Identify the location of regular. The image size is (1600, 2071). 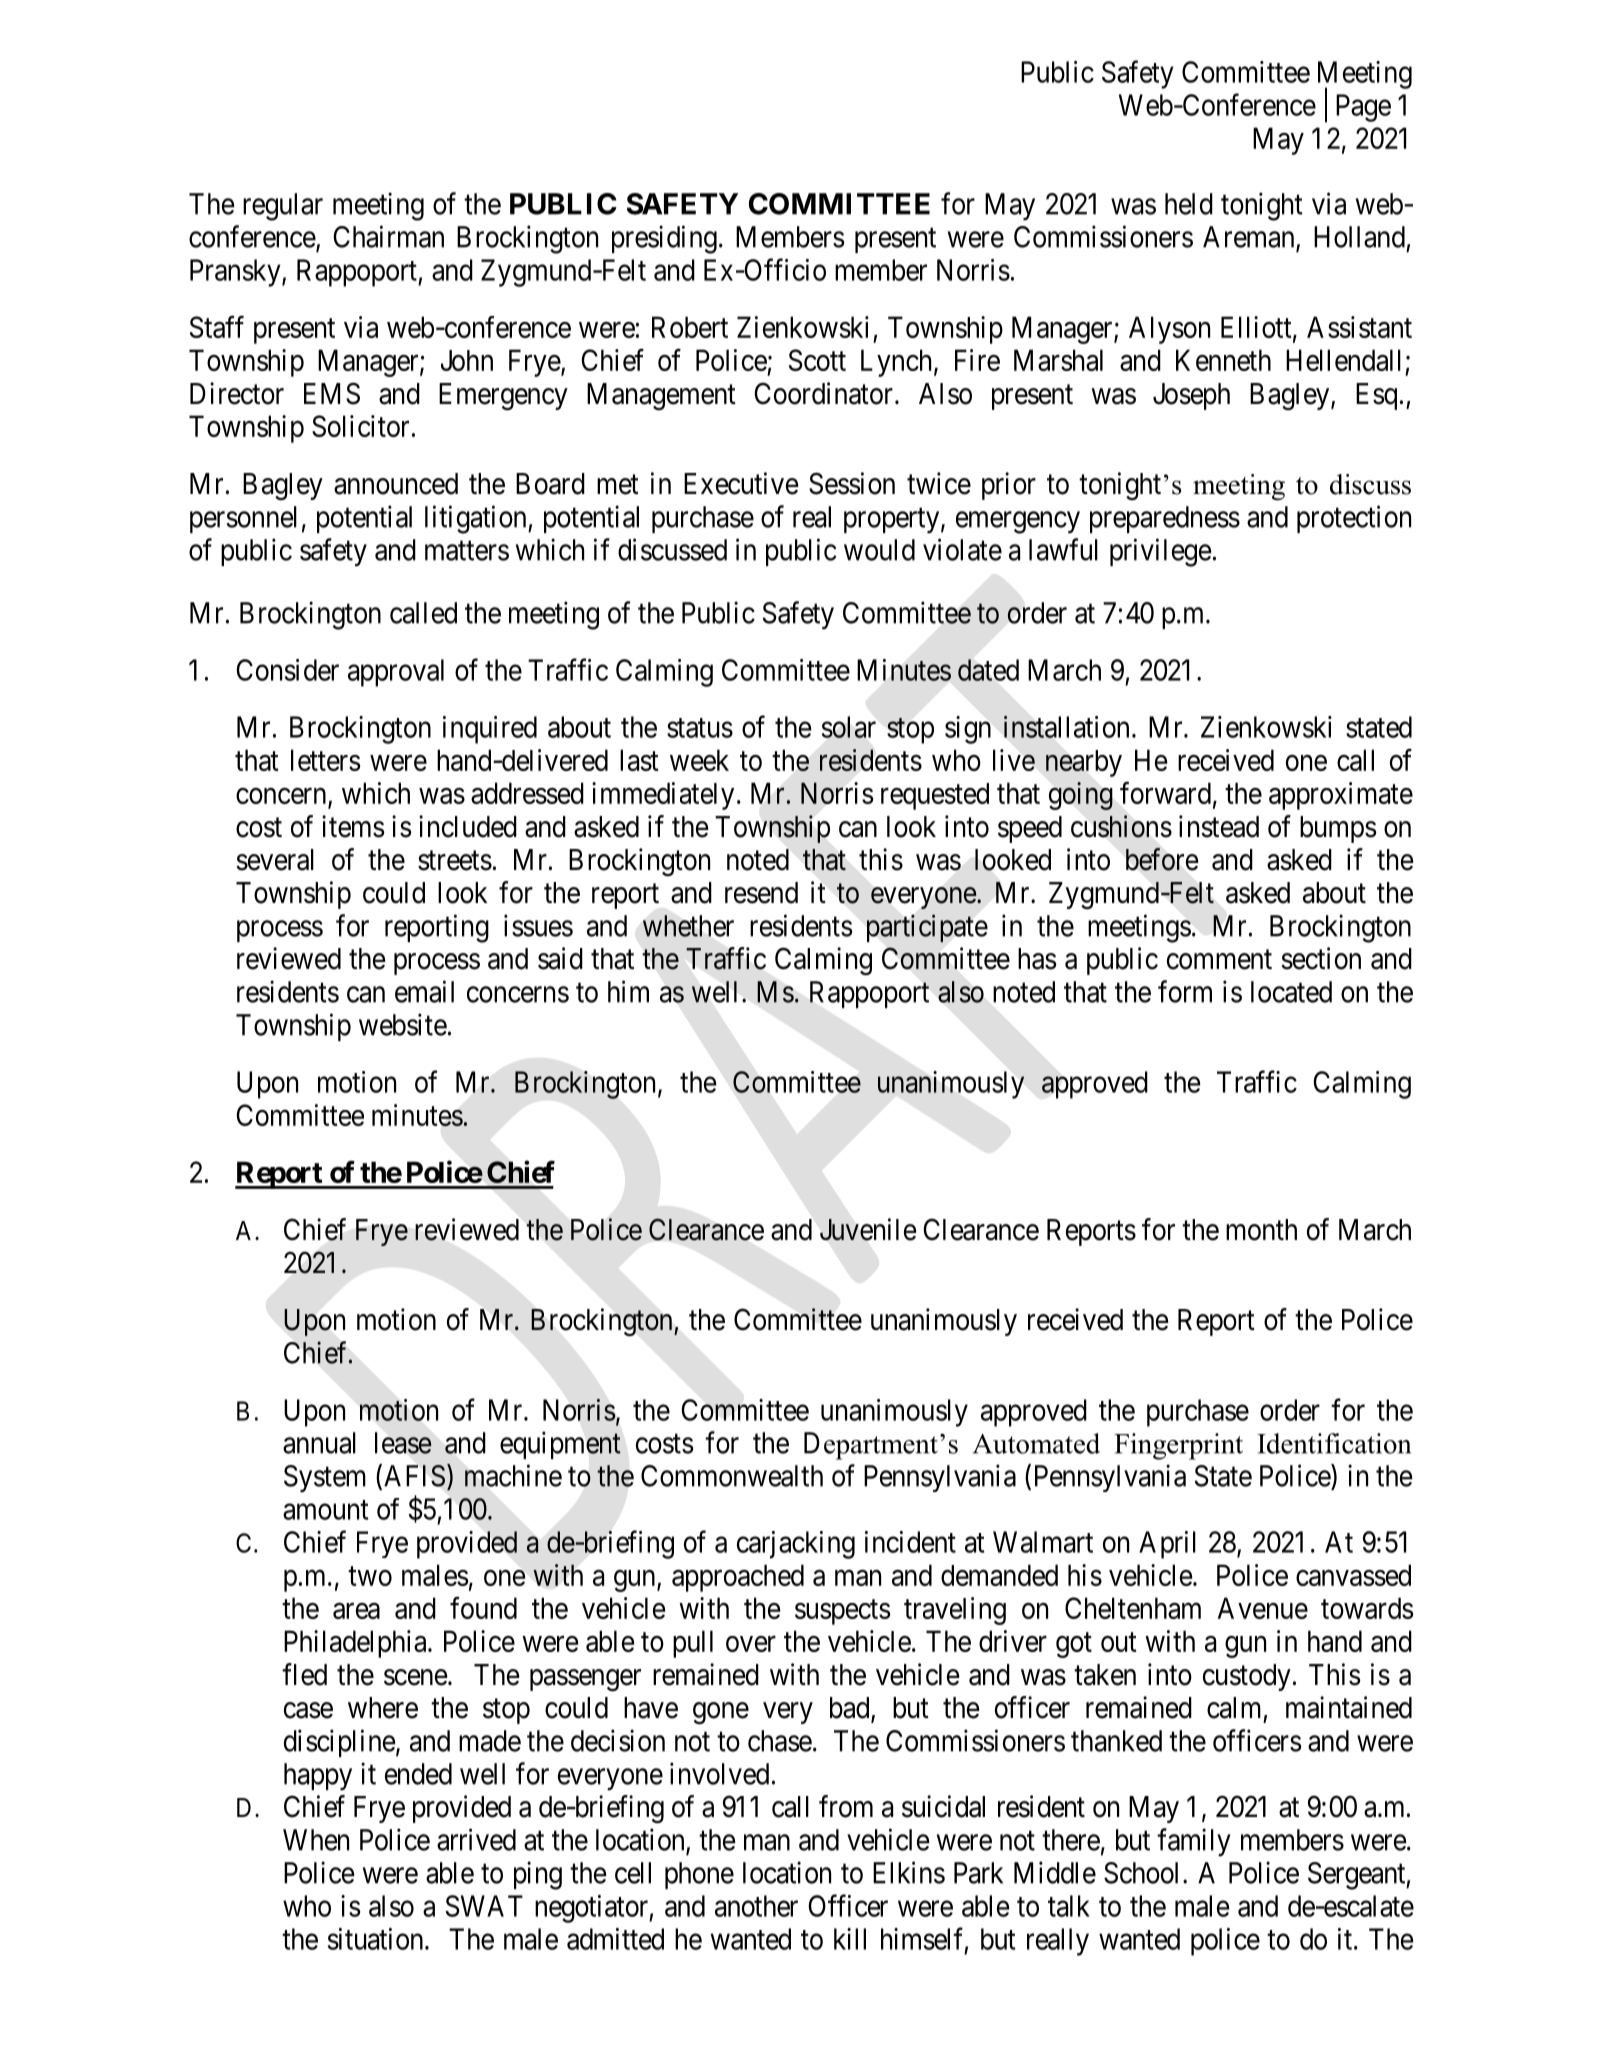
(283, 207).
